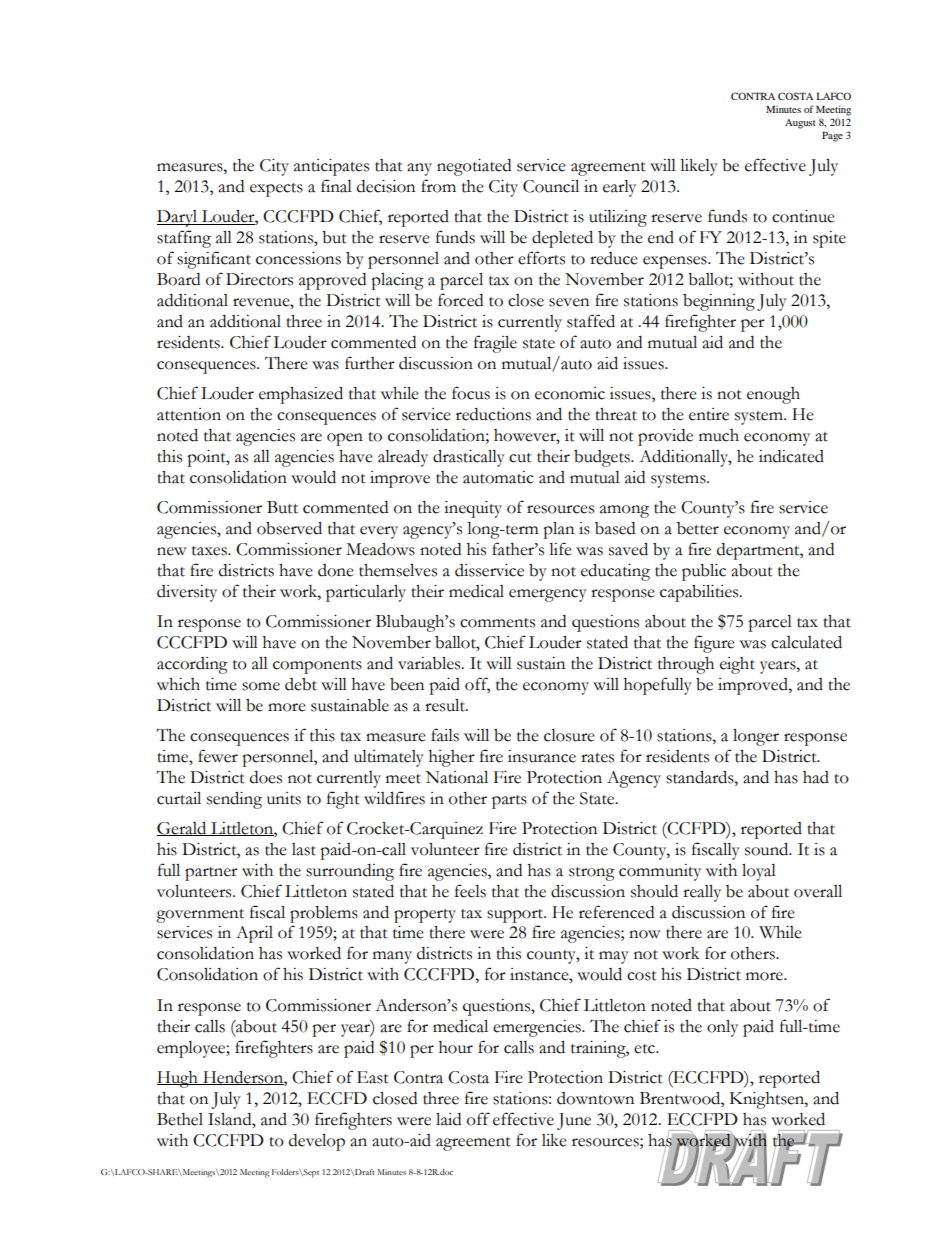 Image resolution: width=952 pixels, height=1233 pixels. I want to click on standards, so click(701, 777).
